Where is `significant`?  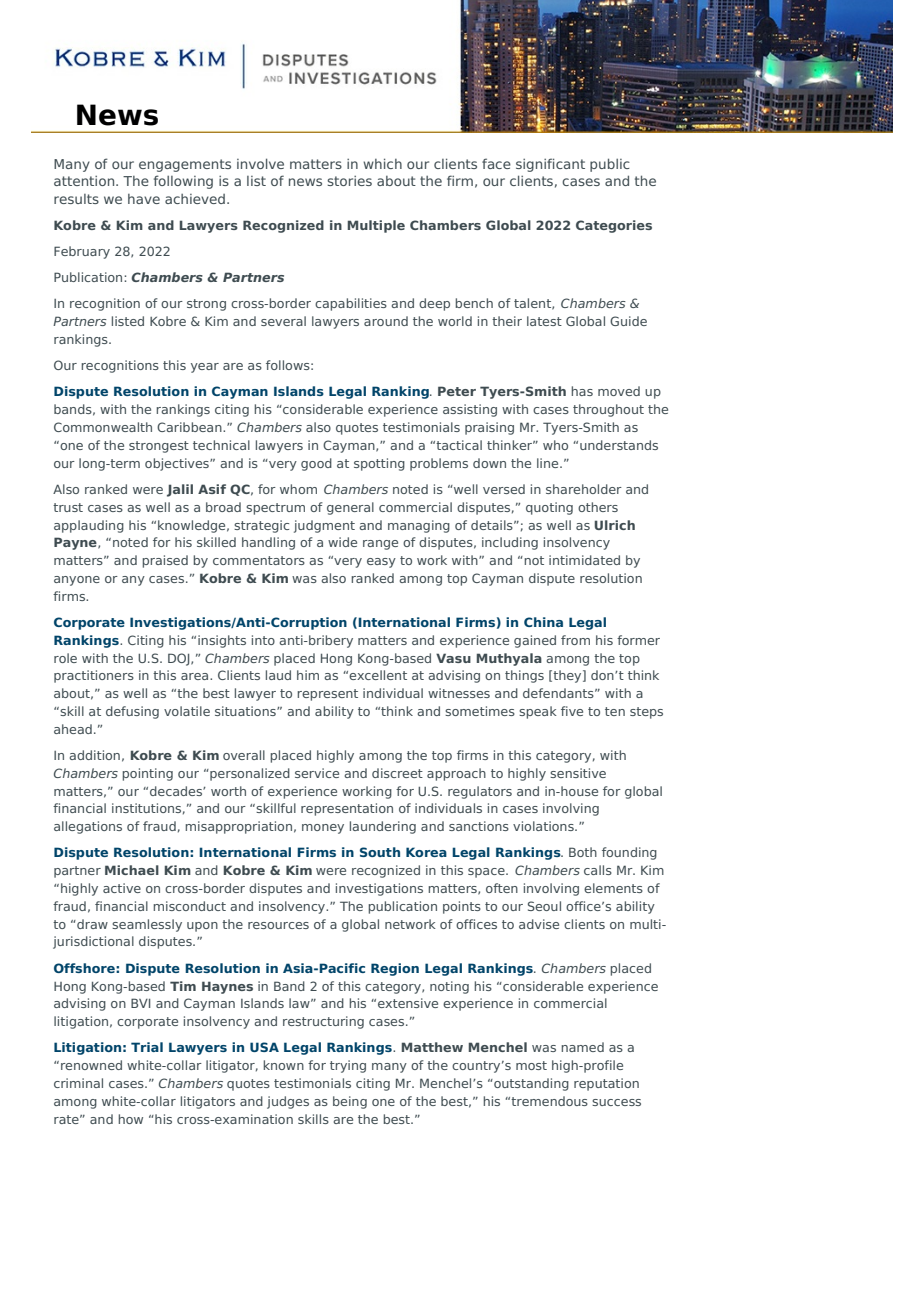 significant is located at coordinates (550, 165).
